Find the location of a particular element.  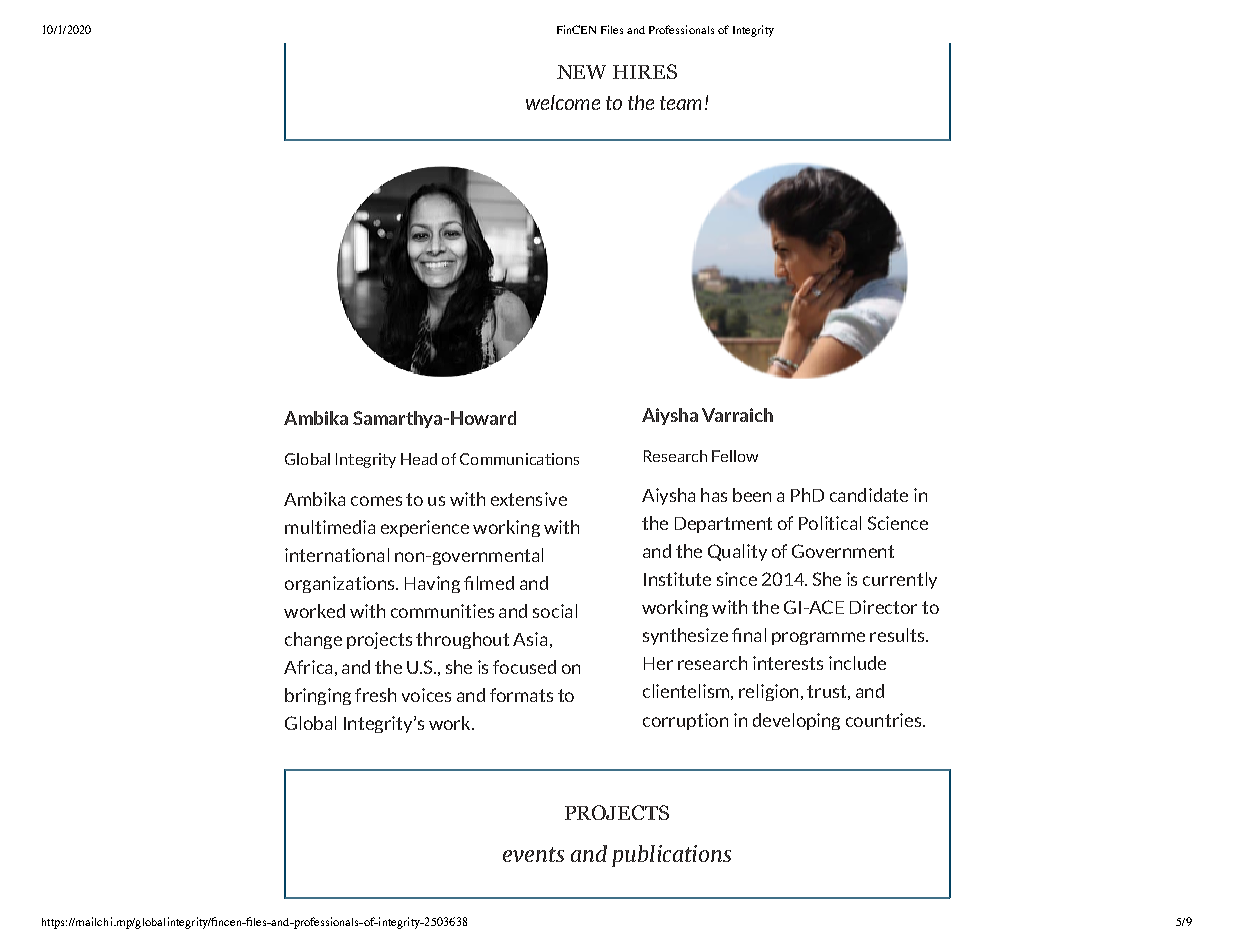

publications is located at coordinates (671, 856).
